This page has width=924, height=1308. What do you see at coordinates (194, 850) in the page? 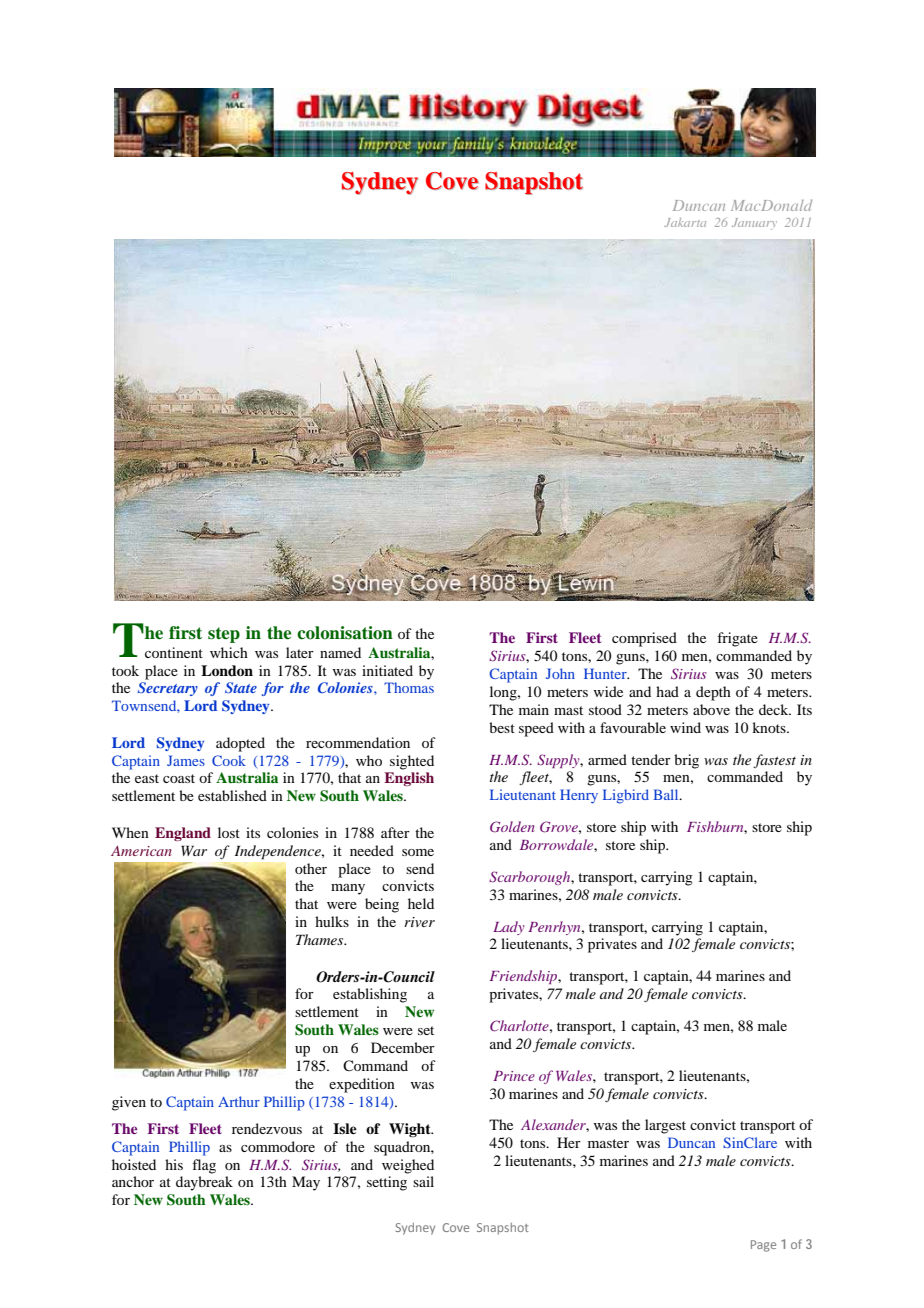
I see `War` at bounding box center [194, 850].
